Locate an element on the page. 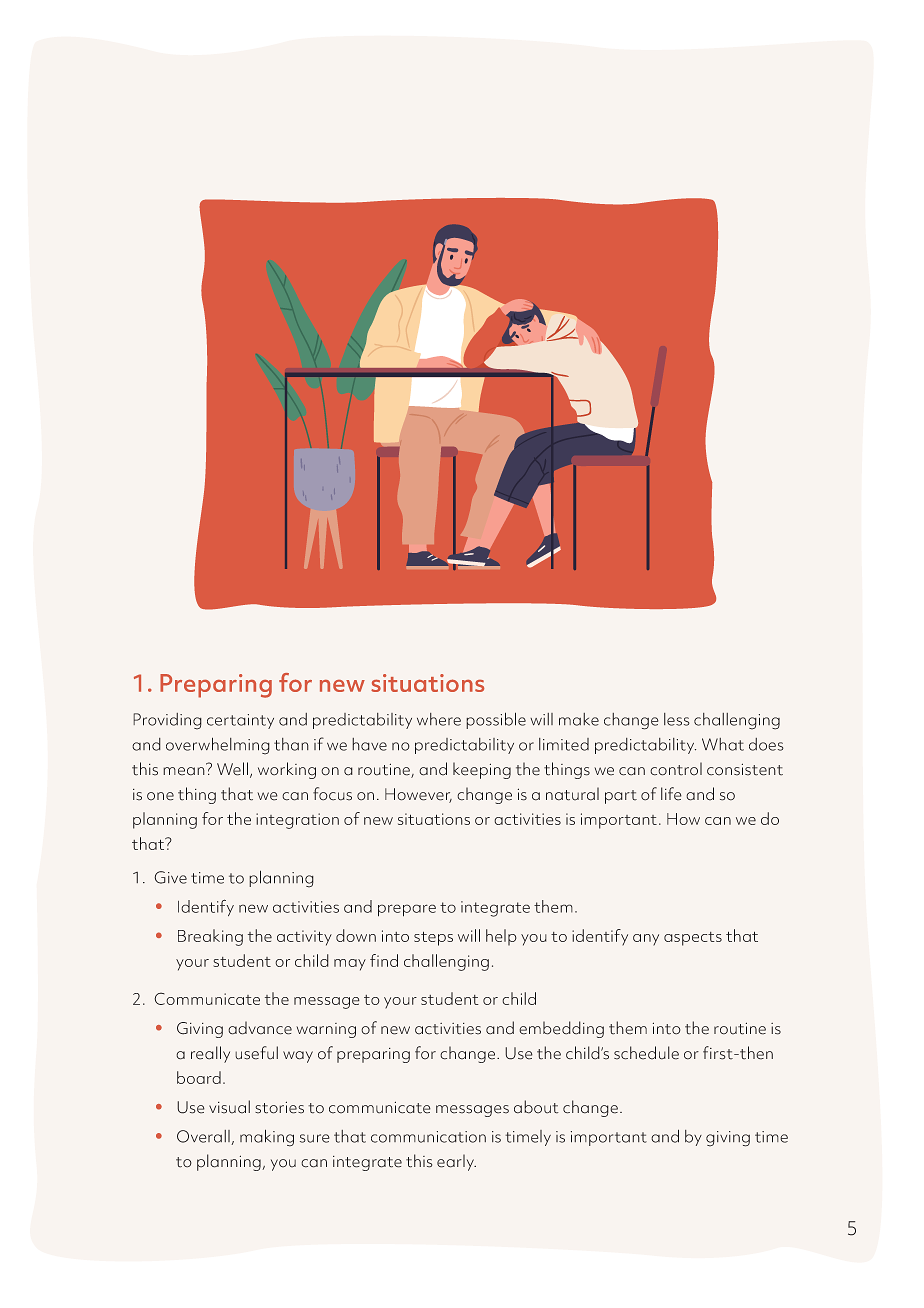 Image resolution: width=924 pixels, height=1308 pixels. Breaking is located at coordinates (210, 937).
